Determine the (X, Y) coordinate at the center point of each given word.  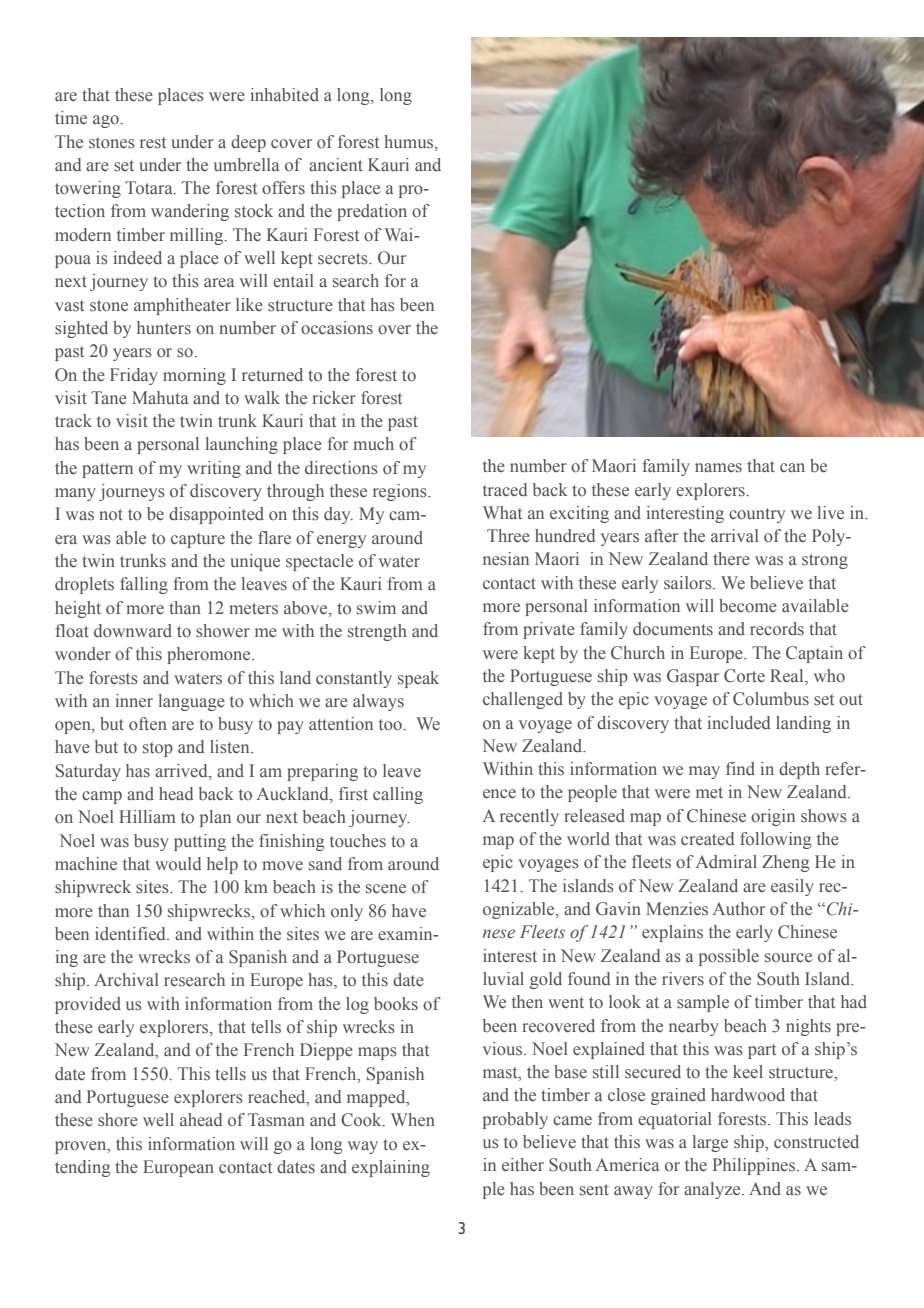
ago (107, 121)
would (178, 864)
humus (410, 141)
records (777, 629)
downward (133, 631)
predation (372, 212)
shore (118, 1120)
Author (739, 908)
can (792, 467)
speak (418, 679)
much (373, 443)
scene (386, 889)
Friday (134, 376)
